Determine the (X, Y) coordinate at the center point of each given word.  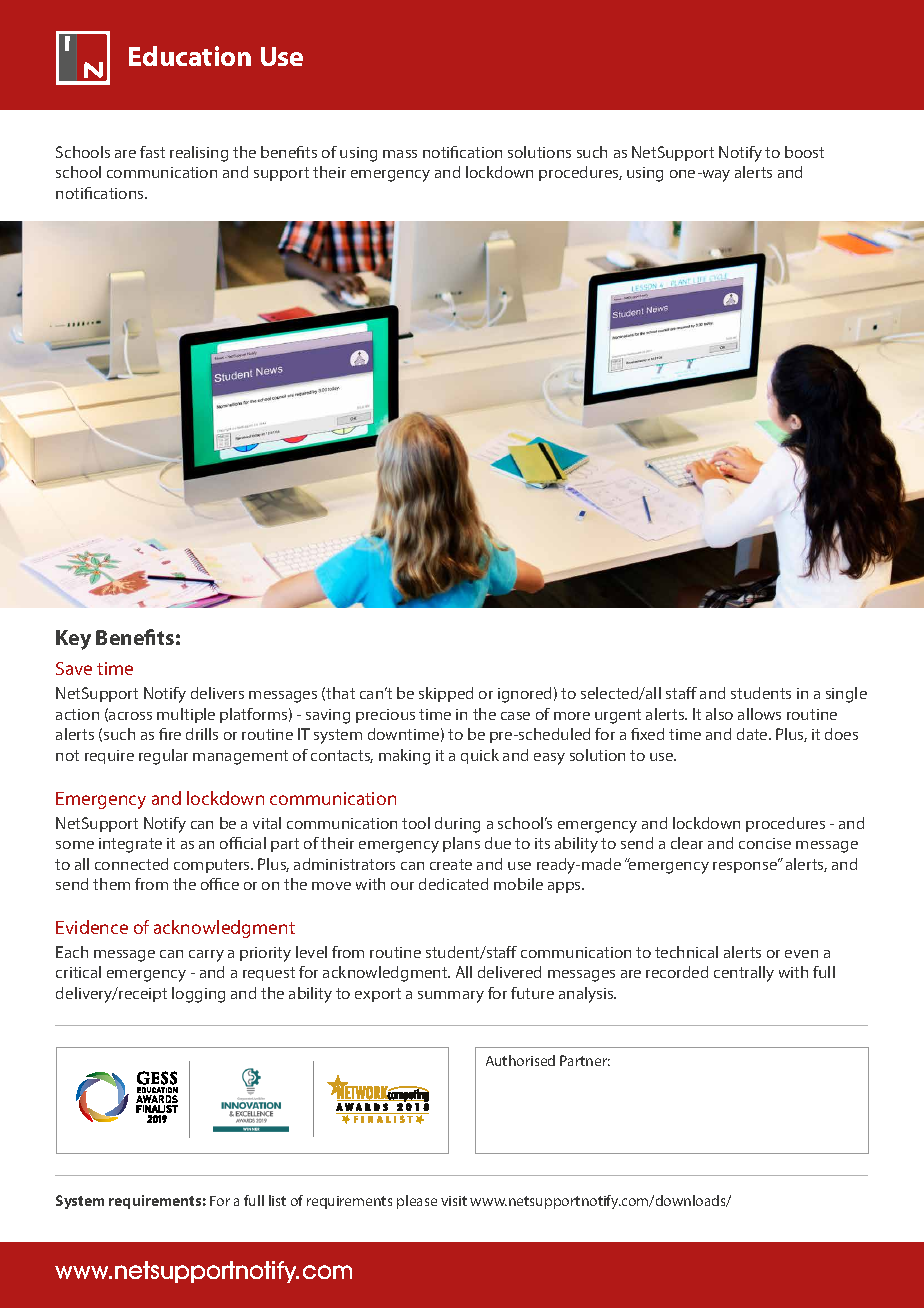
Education (190, 56)
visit (454, 1201)
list (277, 1200)
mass (400, 154)
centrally (744, 974)
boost (804, 152)
